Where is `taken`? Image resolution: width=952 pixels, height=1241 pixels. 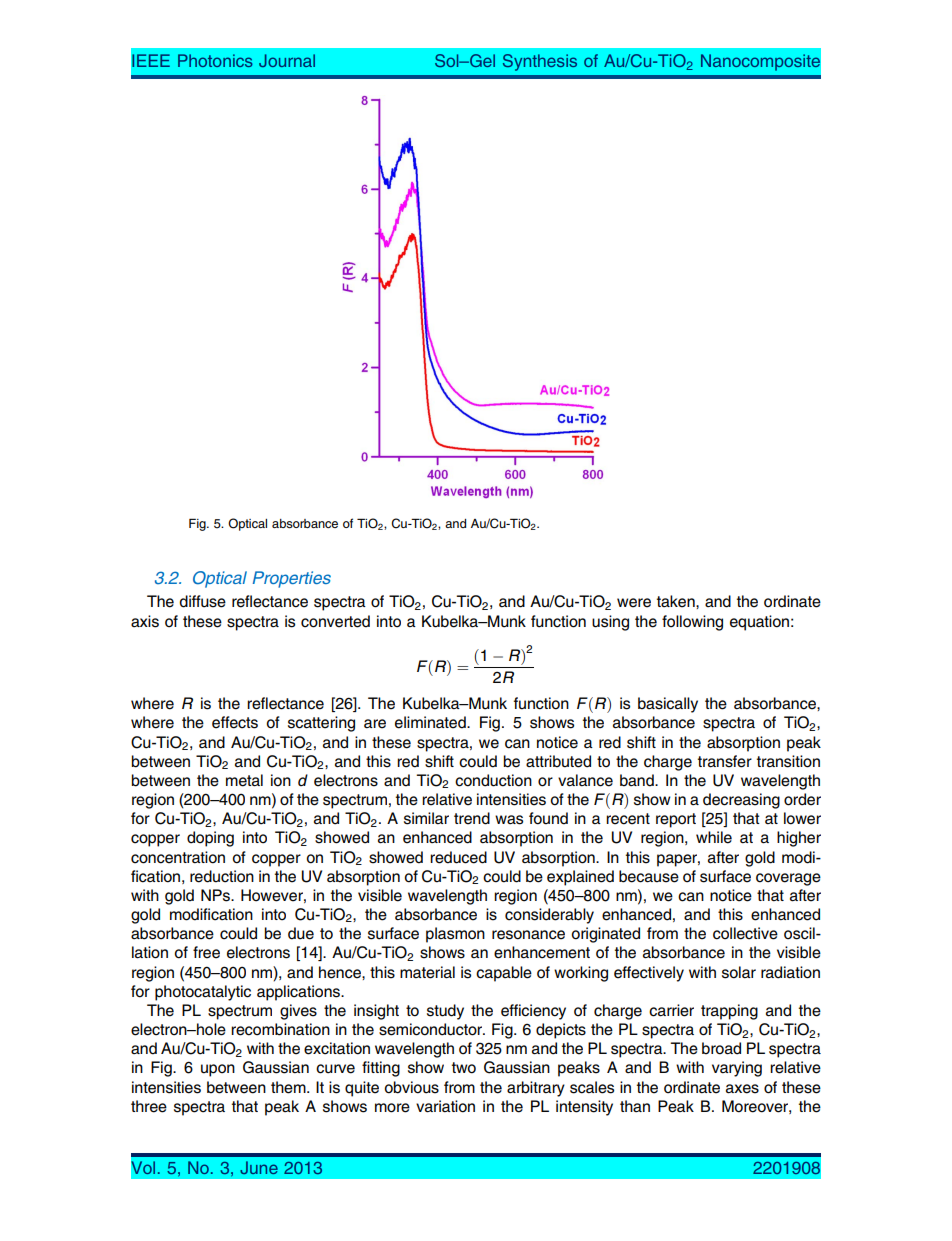
taken is located at coordinates (677, 601).
